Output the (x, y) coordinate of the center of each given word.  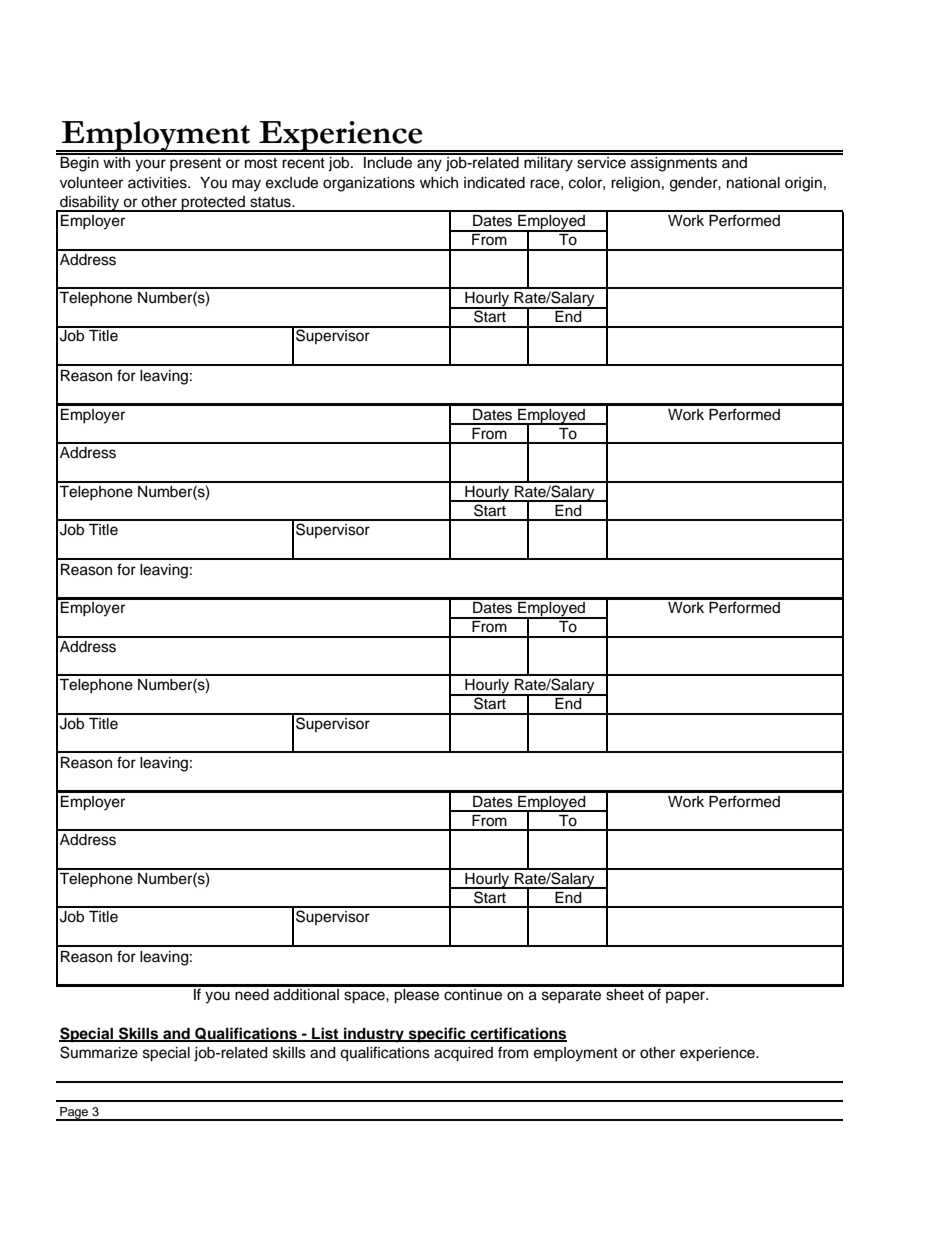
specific (437, 1035)
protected (213, 204)
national (753, 183)
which (439, 183)
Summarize (99, 1052)
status (271, 202)
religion (635, 184)
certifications (518, 1034)
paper (687, 997)
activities (158, 183)
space (365, 997)
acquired (463, 1054)
